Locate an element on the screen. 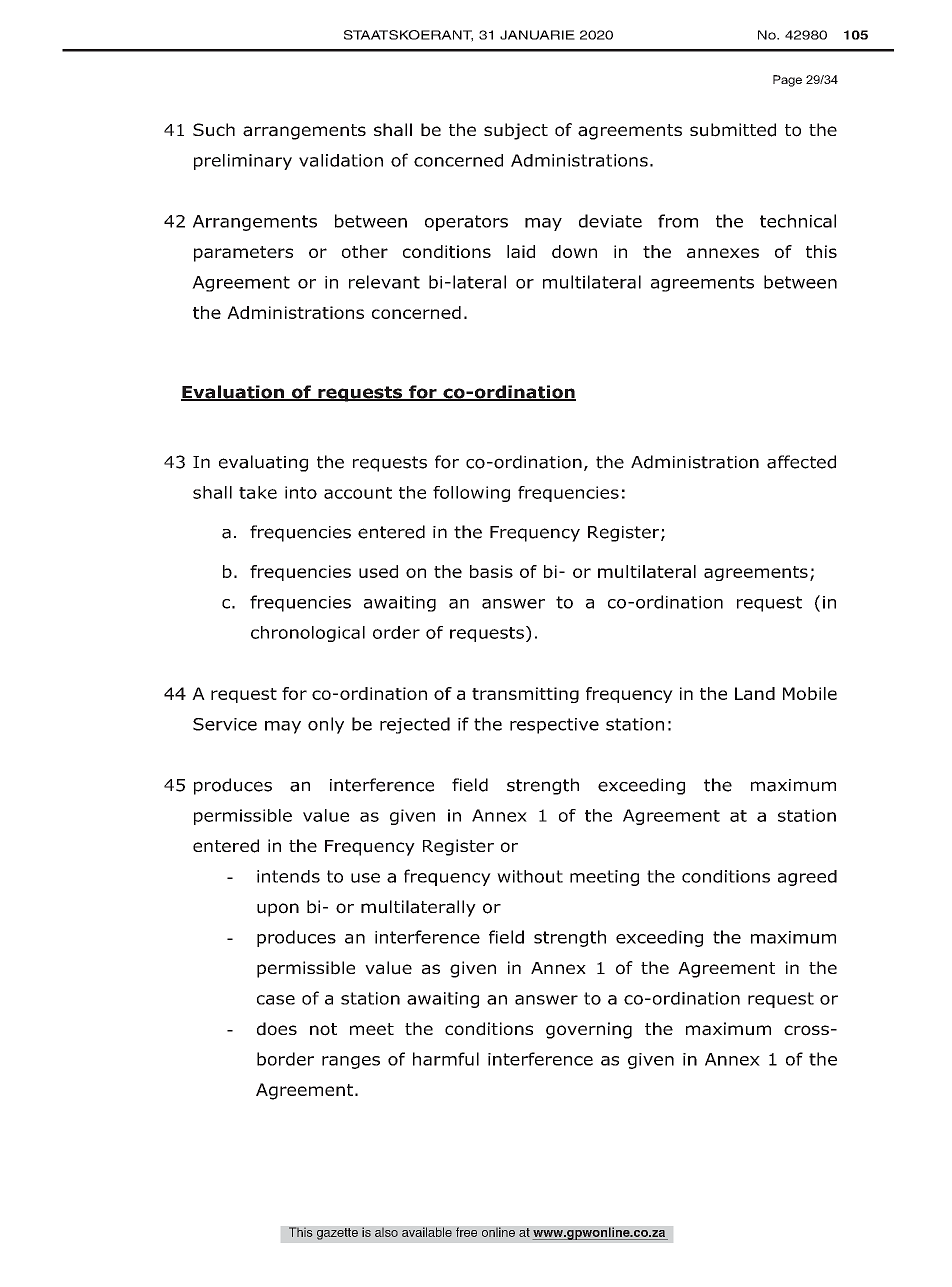 The image size is (952, 1287). preliminary is located at coordinates (243, 162).
